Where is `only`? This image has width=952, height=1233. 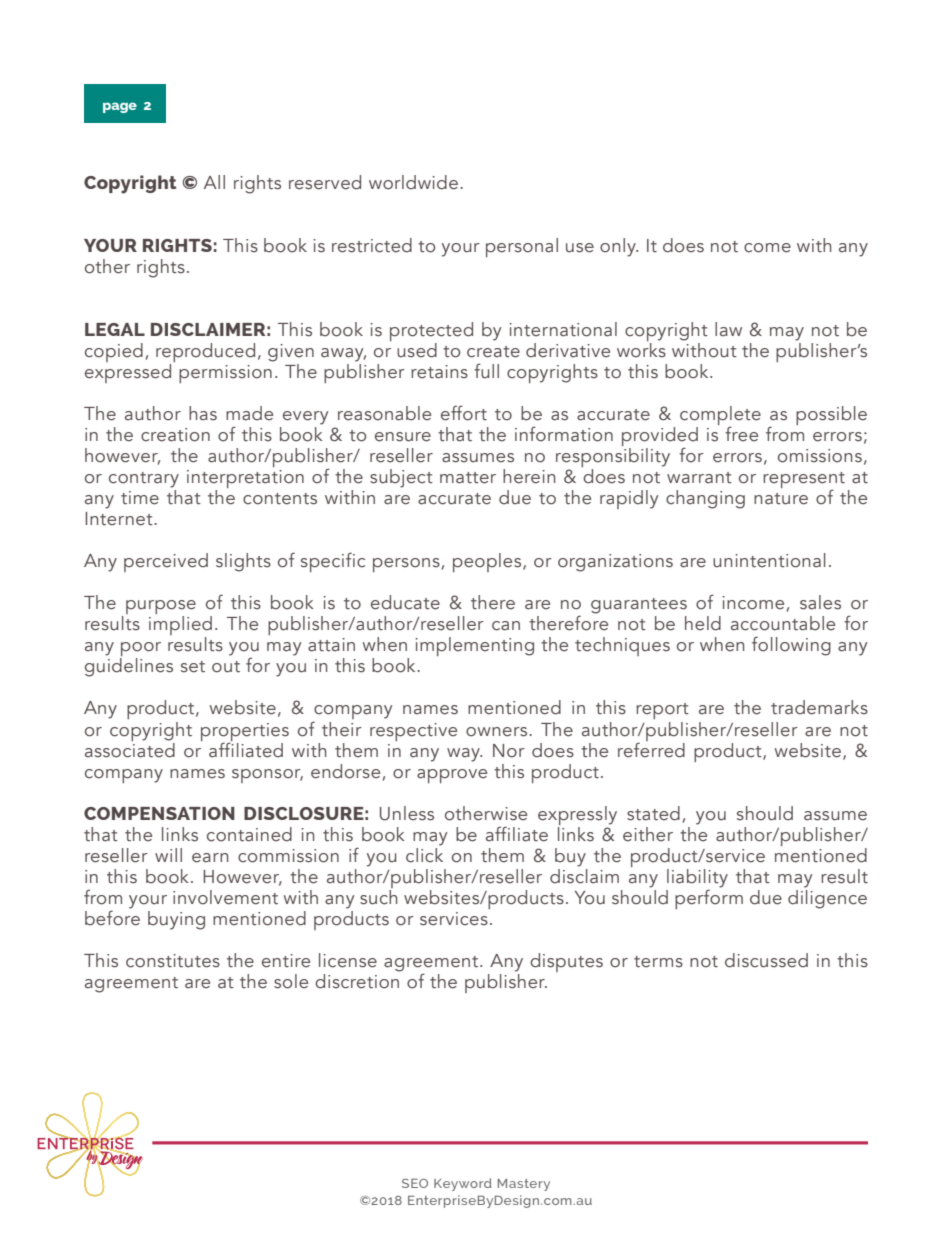 only is located at coordinates (619, 247).
